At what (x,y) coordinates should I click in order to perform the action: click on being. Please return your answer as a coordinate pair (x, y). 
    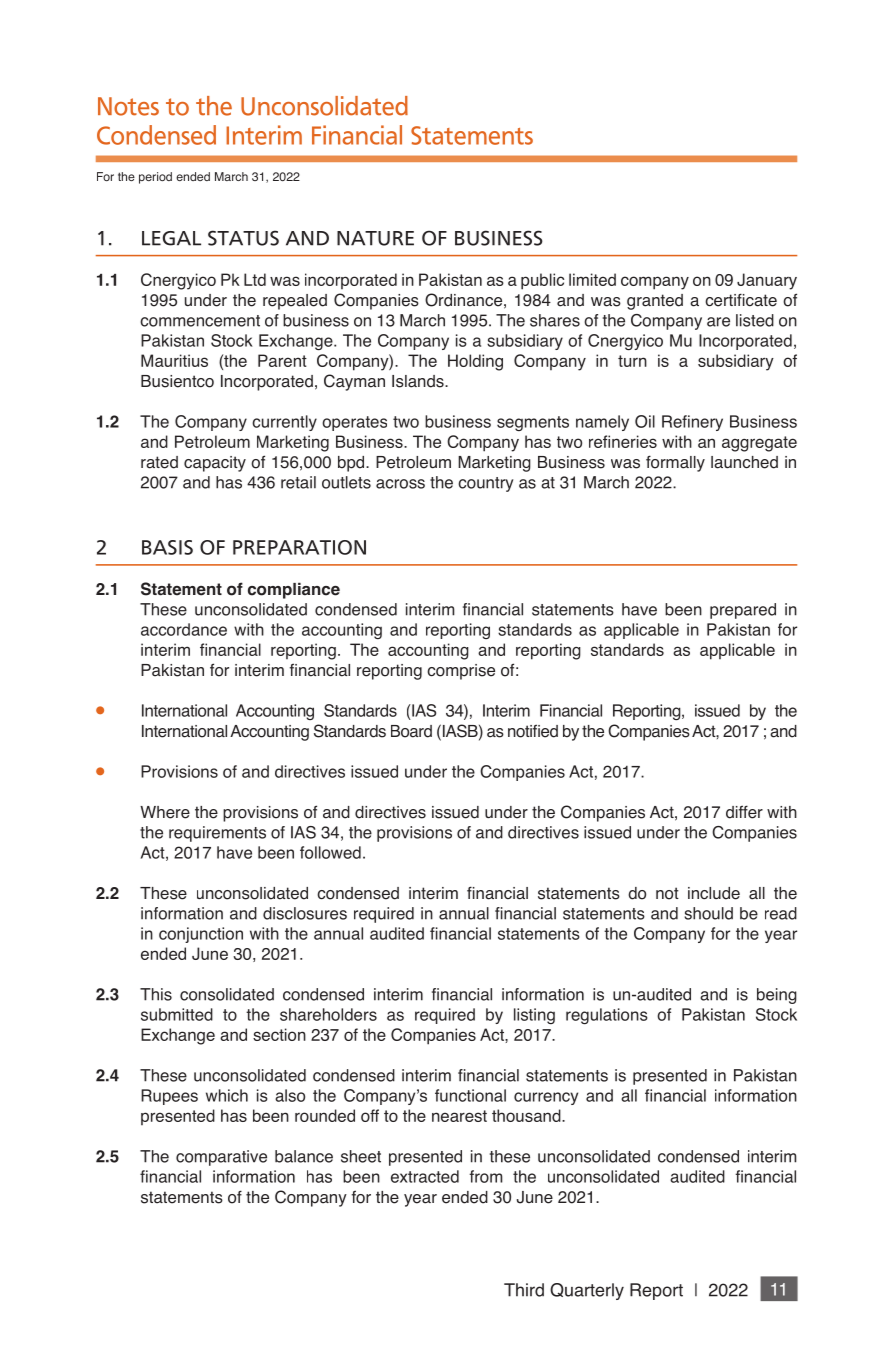
    Looking at the image, I should click on (777, 996).
